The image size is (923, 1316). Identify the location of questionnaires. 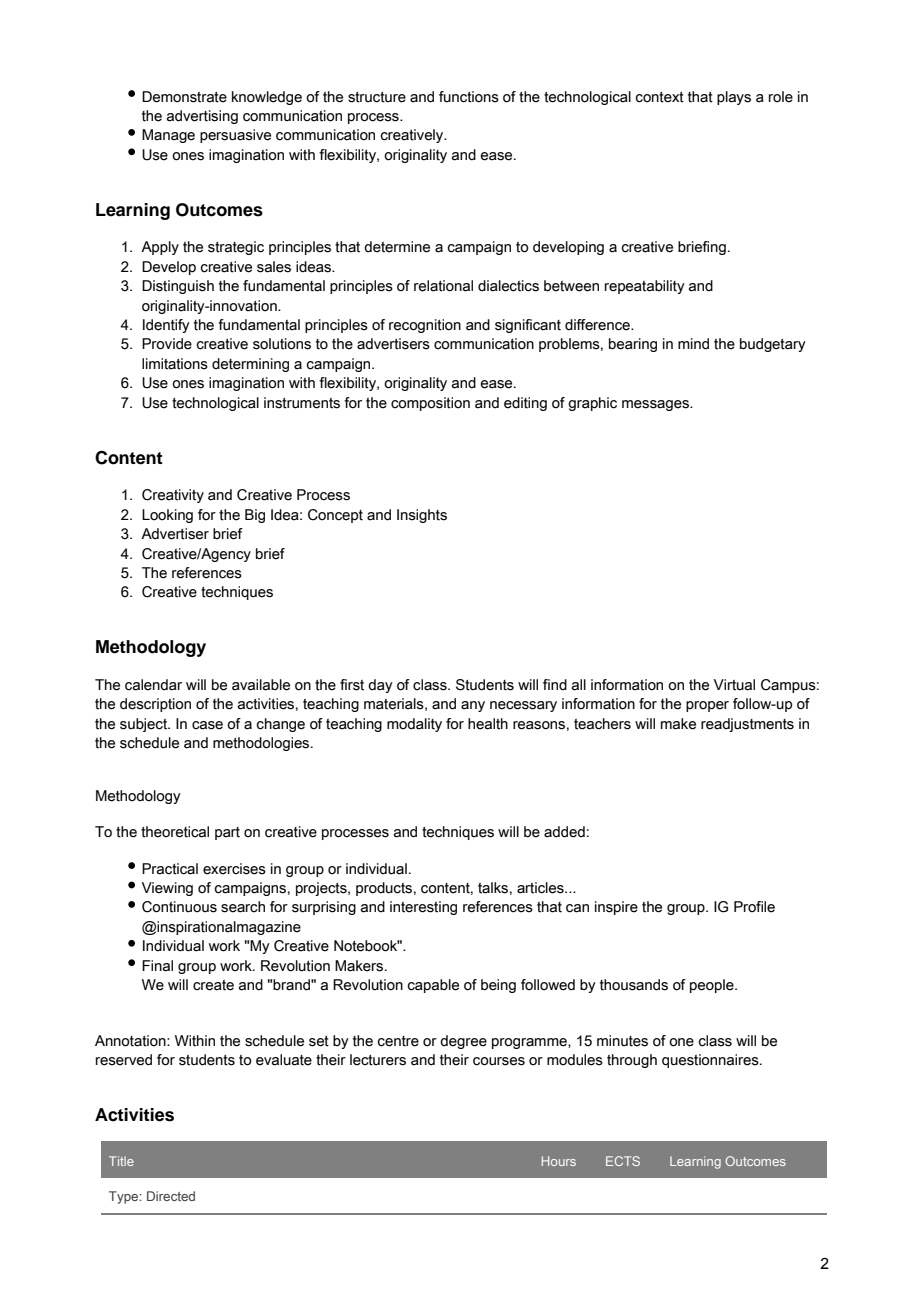
(711, 1061).
